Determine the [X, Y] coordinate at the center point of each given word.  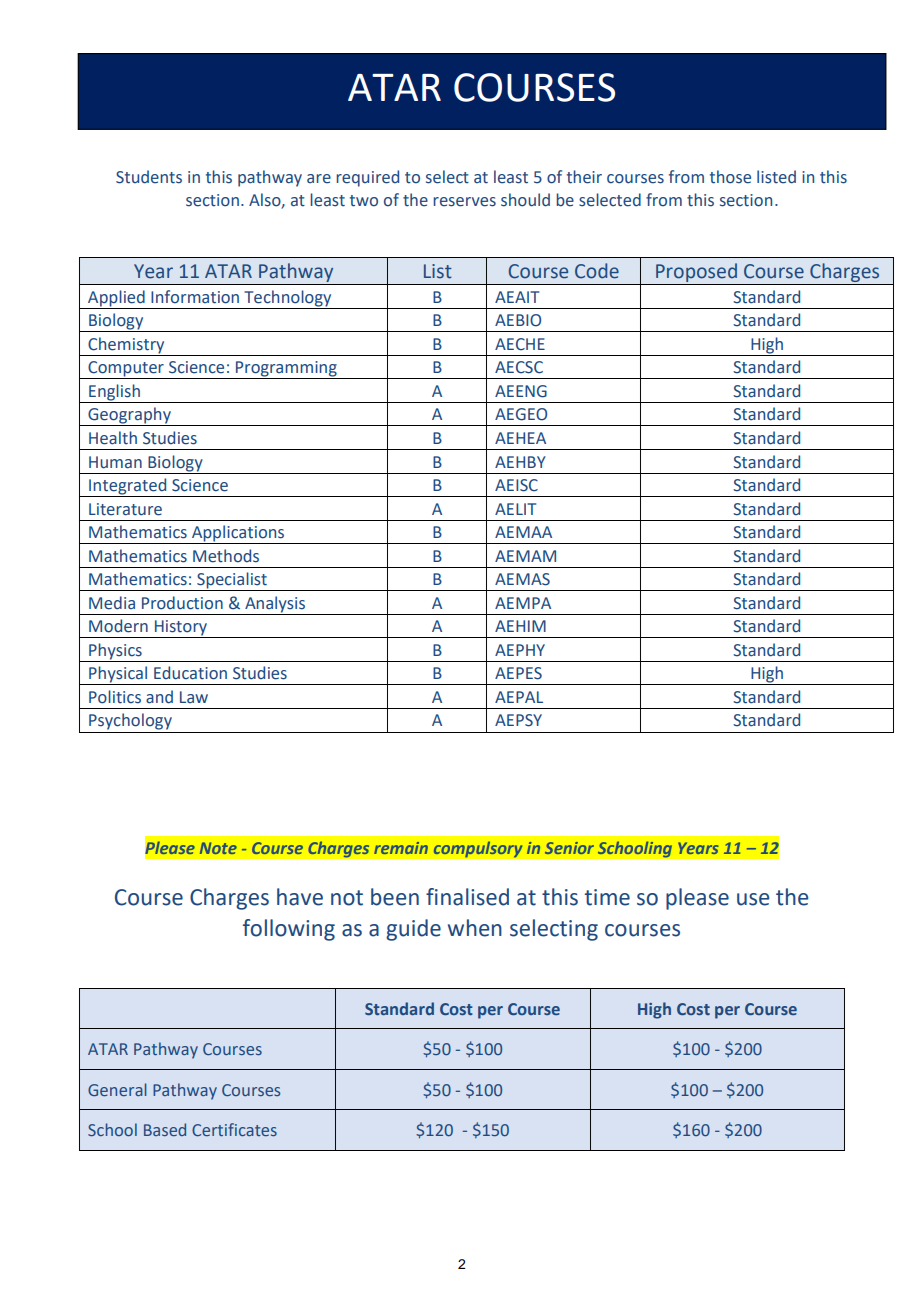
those [730, 177]
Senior [569, 848]
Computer [126, 370]
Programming [286, 370]
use [753, 899]
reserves [464, 202]
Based [165, 1129]
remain [401, 848]
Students [149, 177]
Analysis [275, 605]
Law [194, 697]
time [607, 897]
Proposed [696, 274]
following [289, 930]
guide [413, 930]
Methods [226, 556]
